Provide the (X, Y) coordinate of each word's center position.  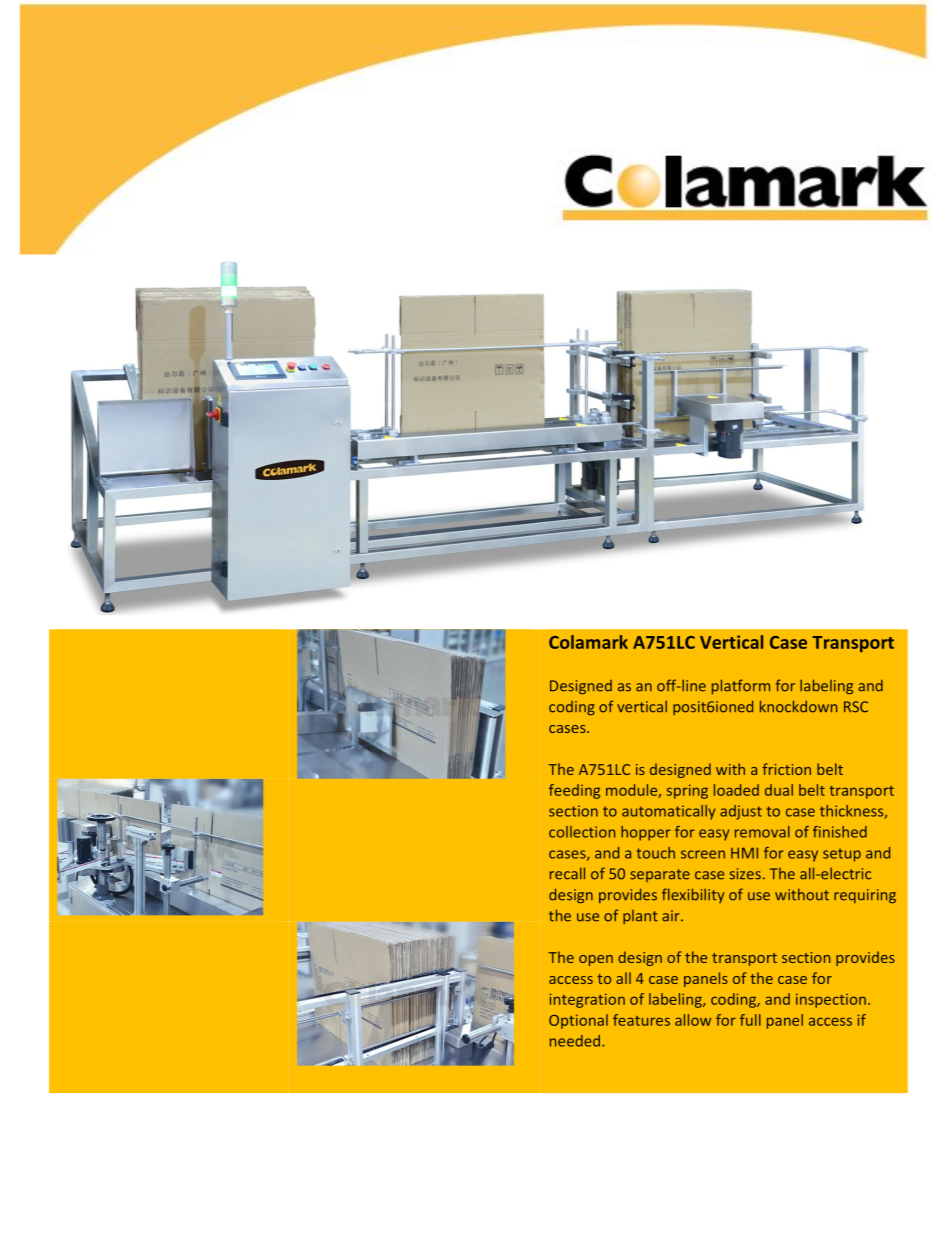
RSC (856, 707)
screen (703, 854)
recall (567, 873)
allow (693, 1020)
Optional (578, 1021)
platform (741, 686)
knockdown (798, 706)
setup (842, 855)
